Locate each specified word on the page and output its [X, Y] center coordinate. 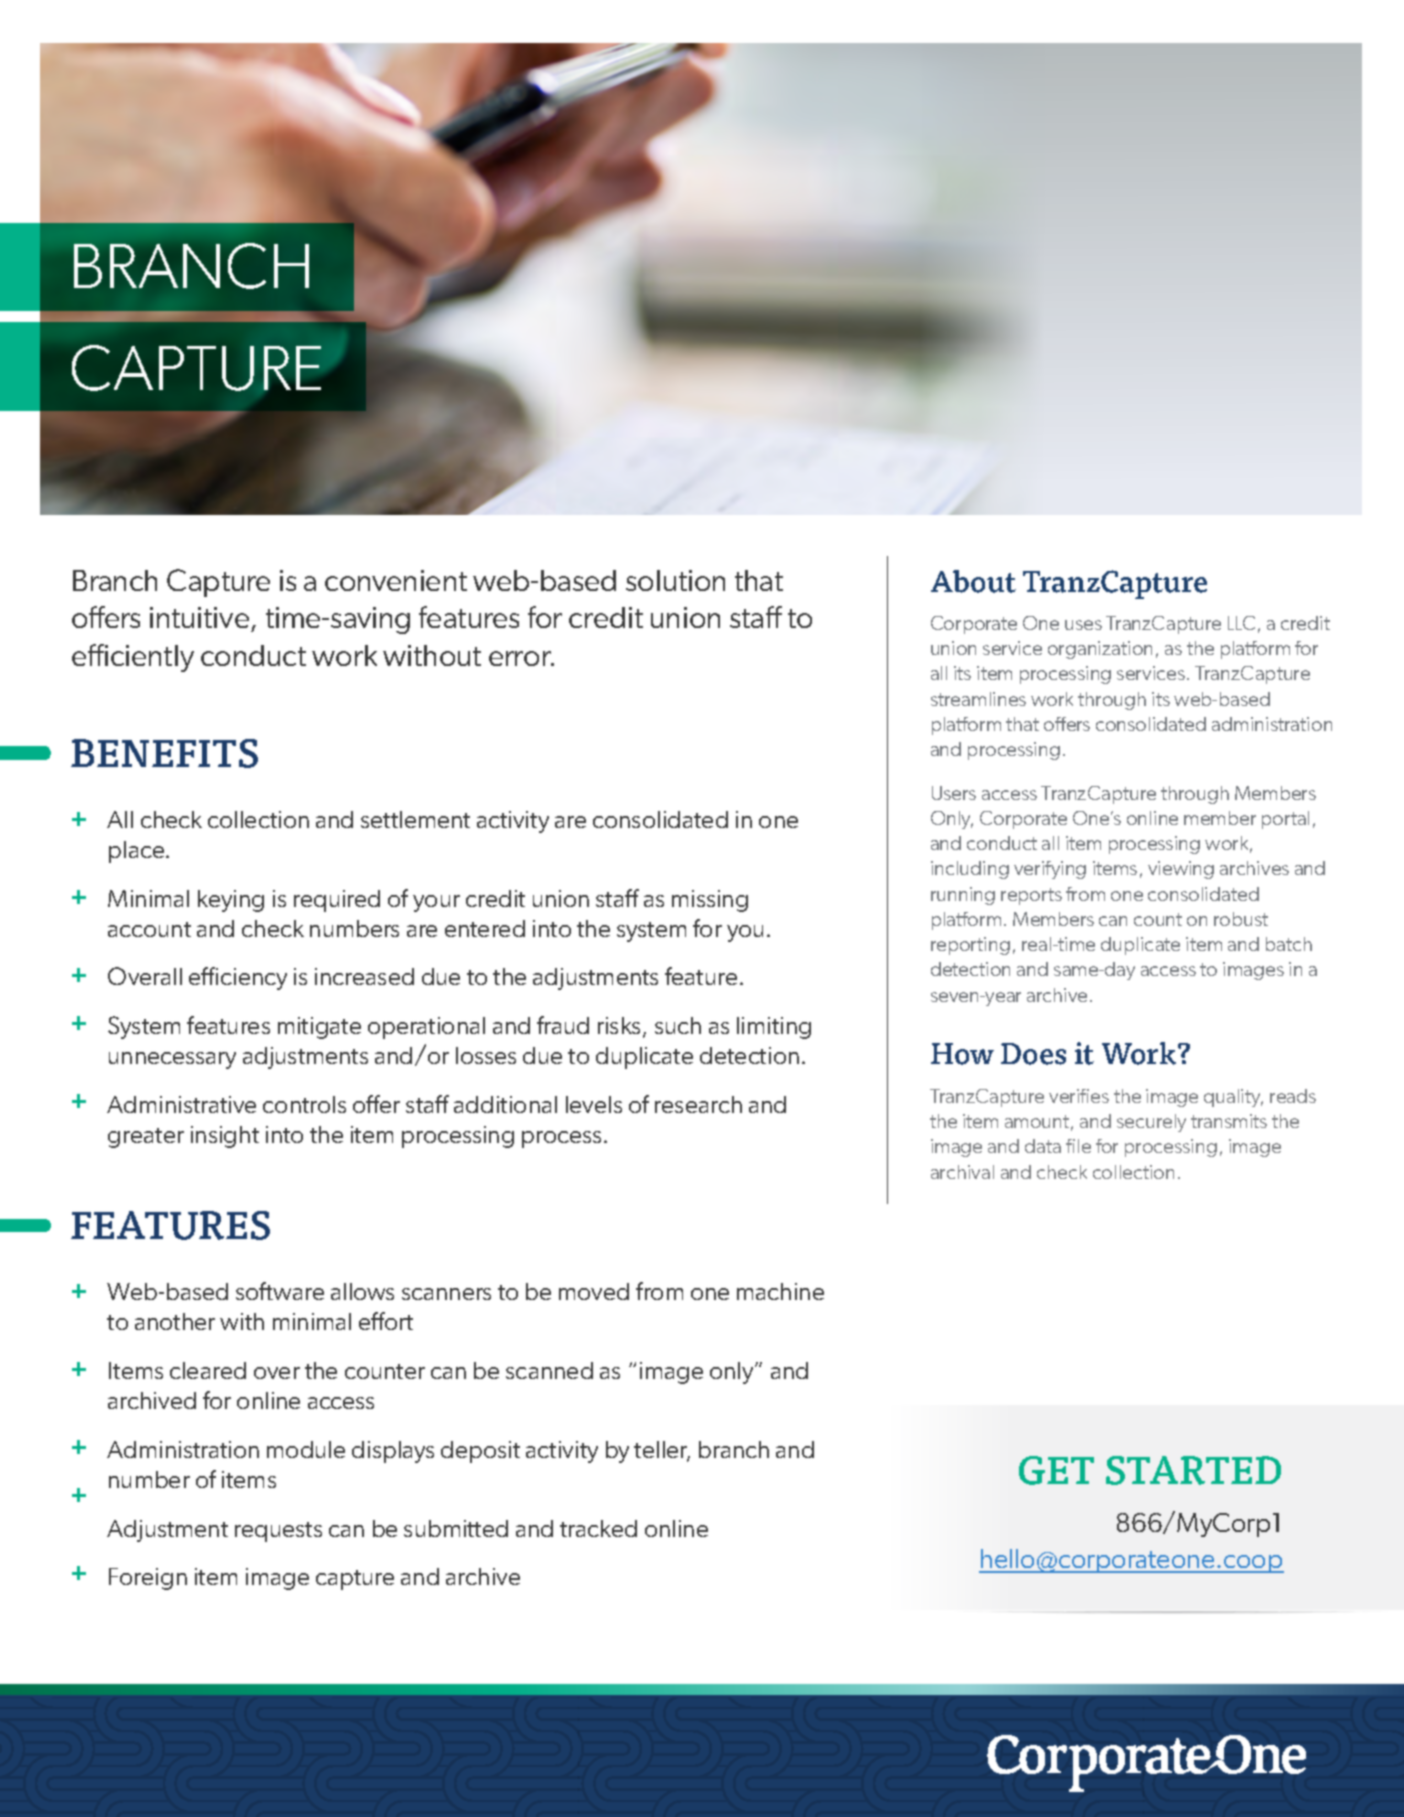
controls [304, 1104]
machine [780, 1291]
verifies [1079, 1096]
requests [278, 1532]
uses [1083, 625]
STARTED [1193, 1470]
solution [675, 580]
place [138, 852]
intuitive [201, 619]
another [175, 1321]
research [698, 1104]
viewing [1181, 870]
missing [710, 901]
